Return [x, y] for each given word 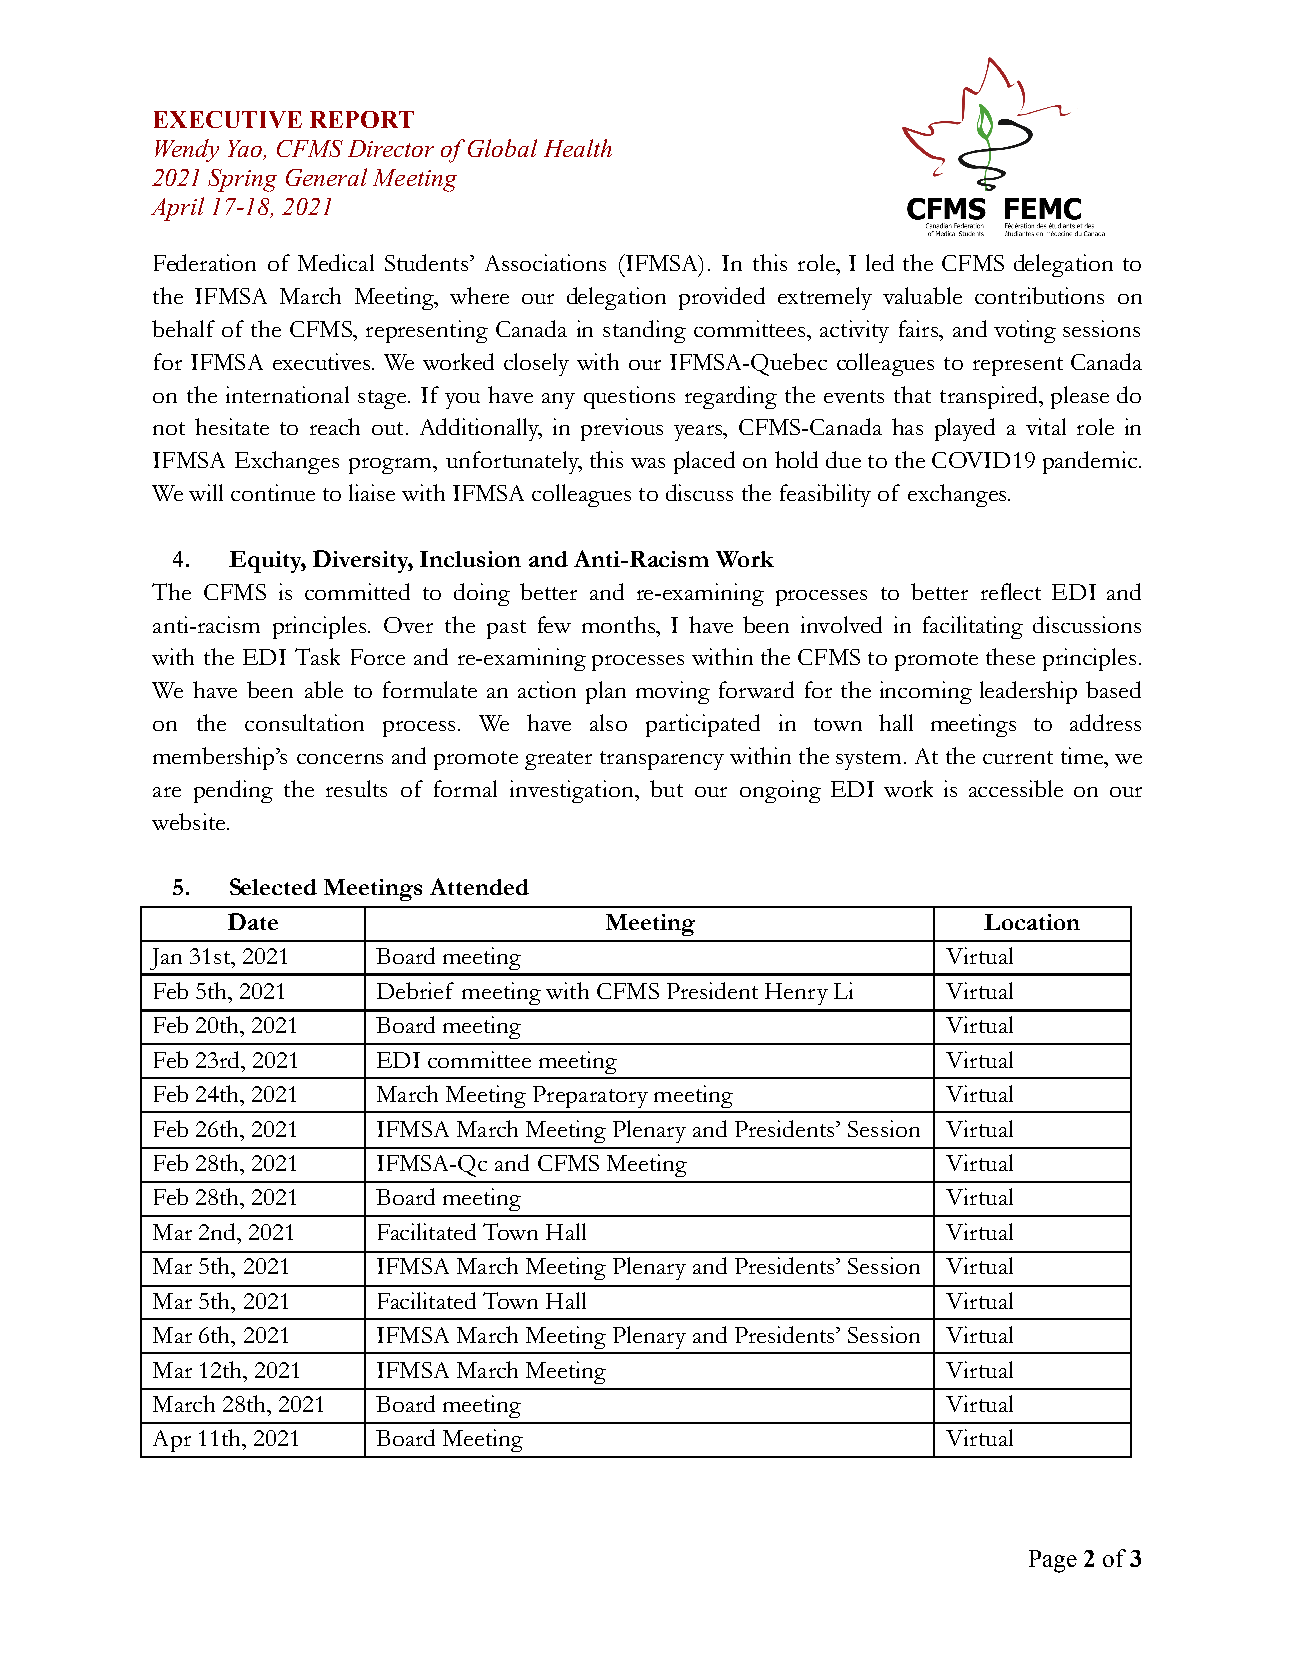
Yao [246, 150]
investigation [573, 791]
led [880, 262]
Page [1053, 1561]
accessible [1016, 788]
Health [578, 148]
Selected [273, 886]
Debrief [415, 990]
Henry [796, 994]
